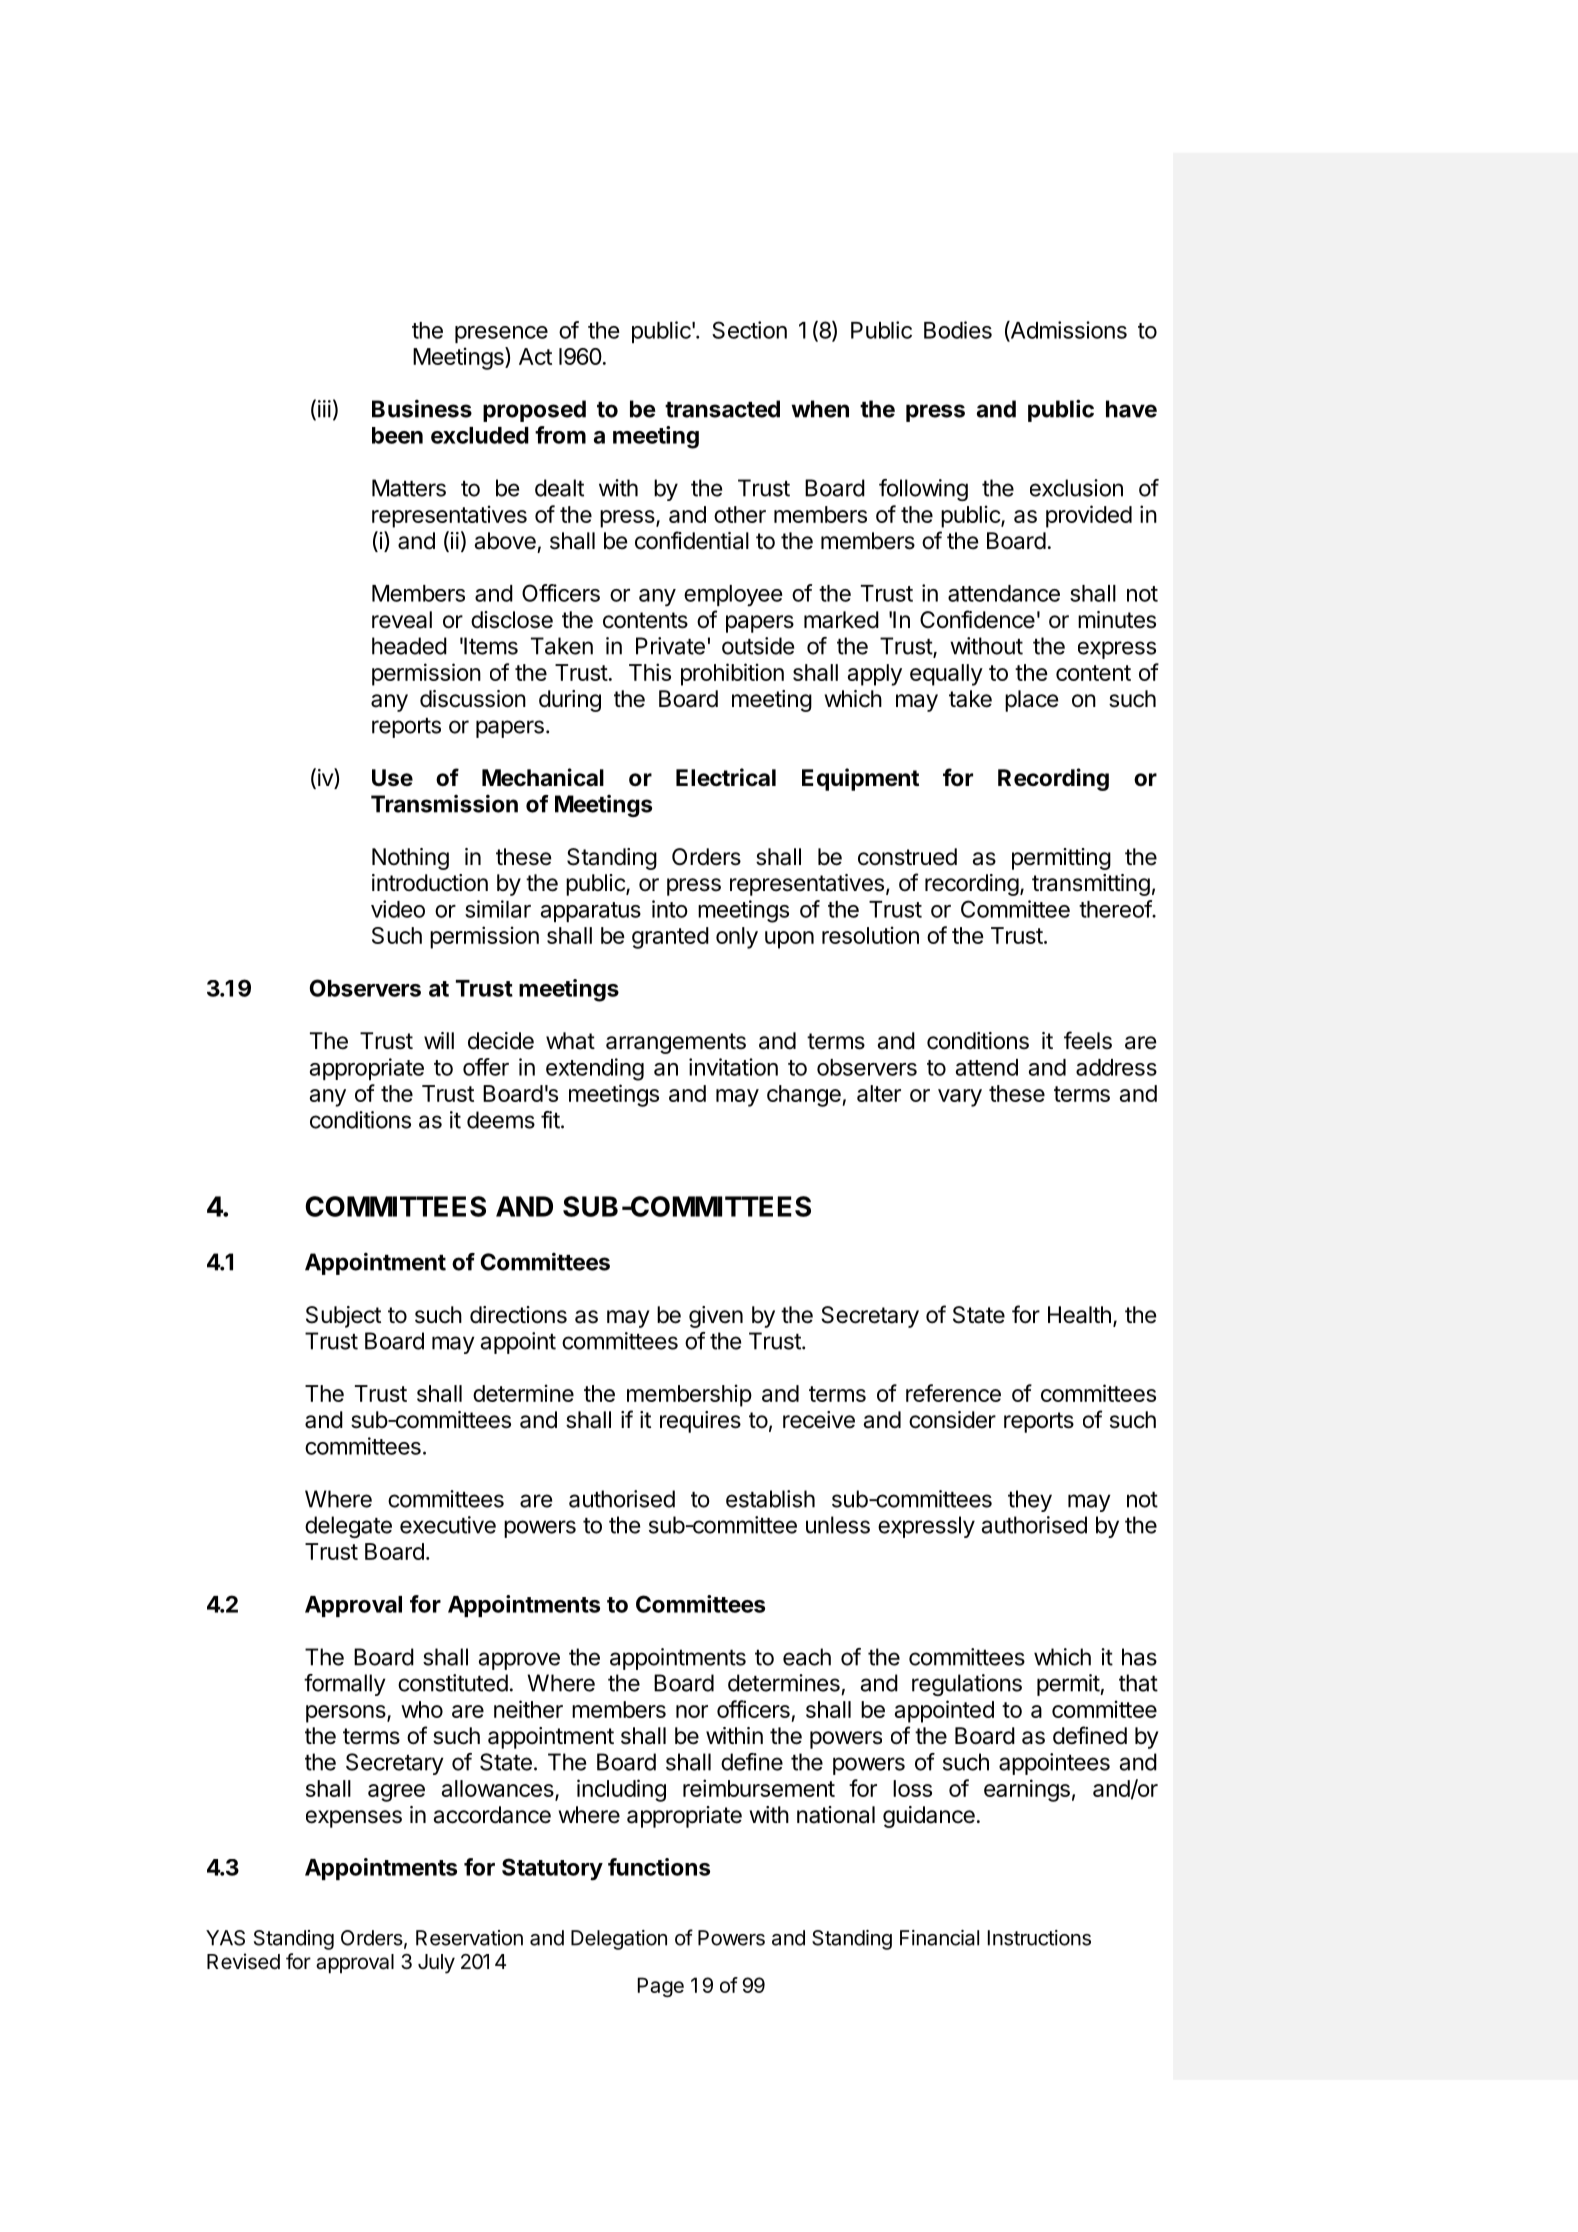  Describe the element at coordinates (700, 1422) in the screenshot. I see `requires` at that location.
